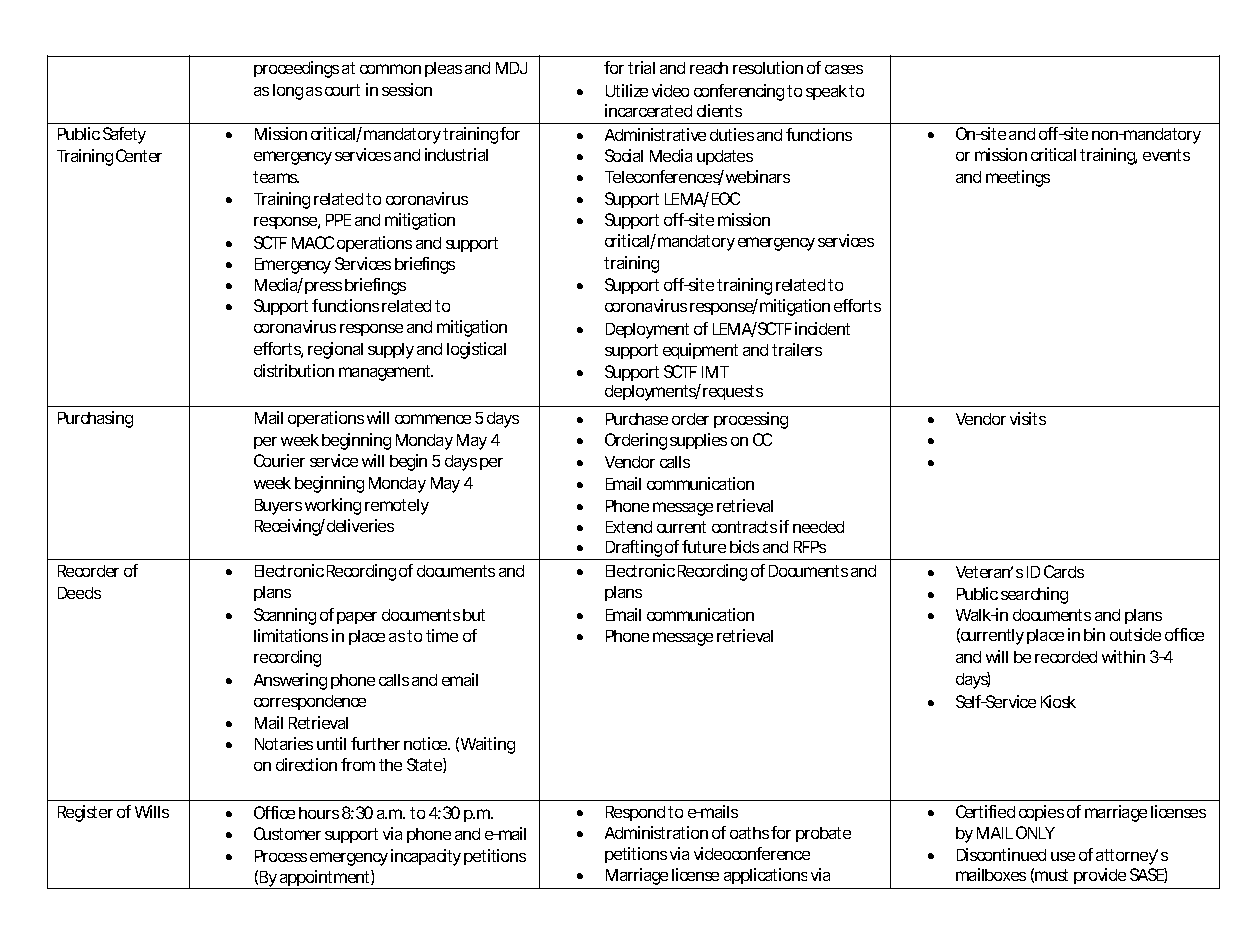 The width and height of the document is (1233, 952). Describe the element at coordinates (627, 90) in the document. I see `Utilize` at that location.
